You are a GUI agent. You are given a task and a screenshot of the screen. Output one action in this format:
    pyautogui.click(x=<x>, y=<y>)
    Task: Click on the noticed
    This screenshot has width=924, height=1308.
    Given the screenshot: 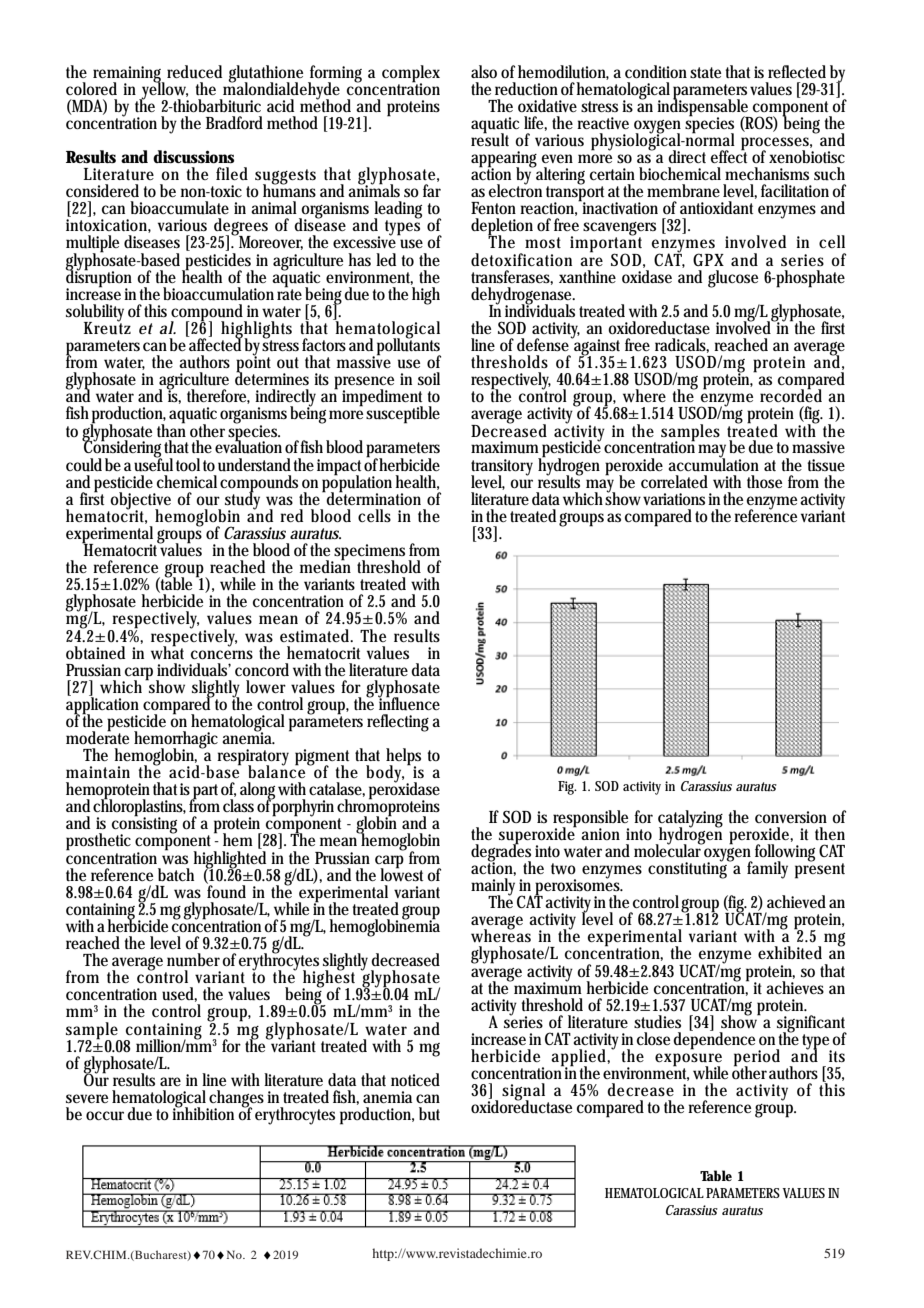 What is the action you would take?
    pyautogui.click(x=415, y=1079)
